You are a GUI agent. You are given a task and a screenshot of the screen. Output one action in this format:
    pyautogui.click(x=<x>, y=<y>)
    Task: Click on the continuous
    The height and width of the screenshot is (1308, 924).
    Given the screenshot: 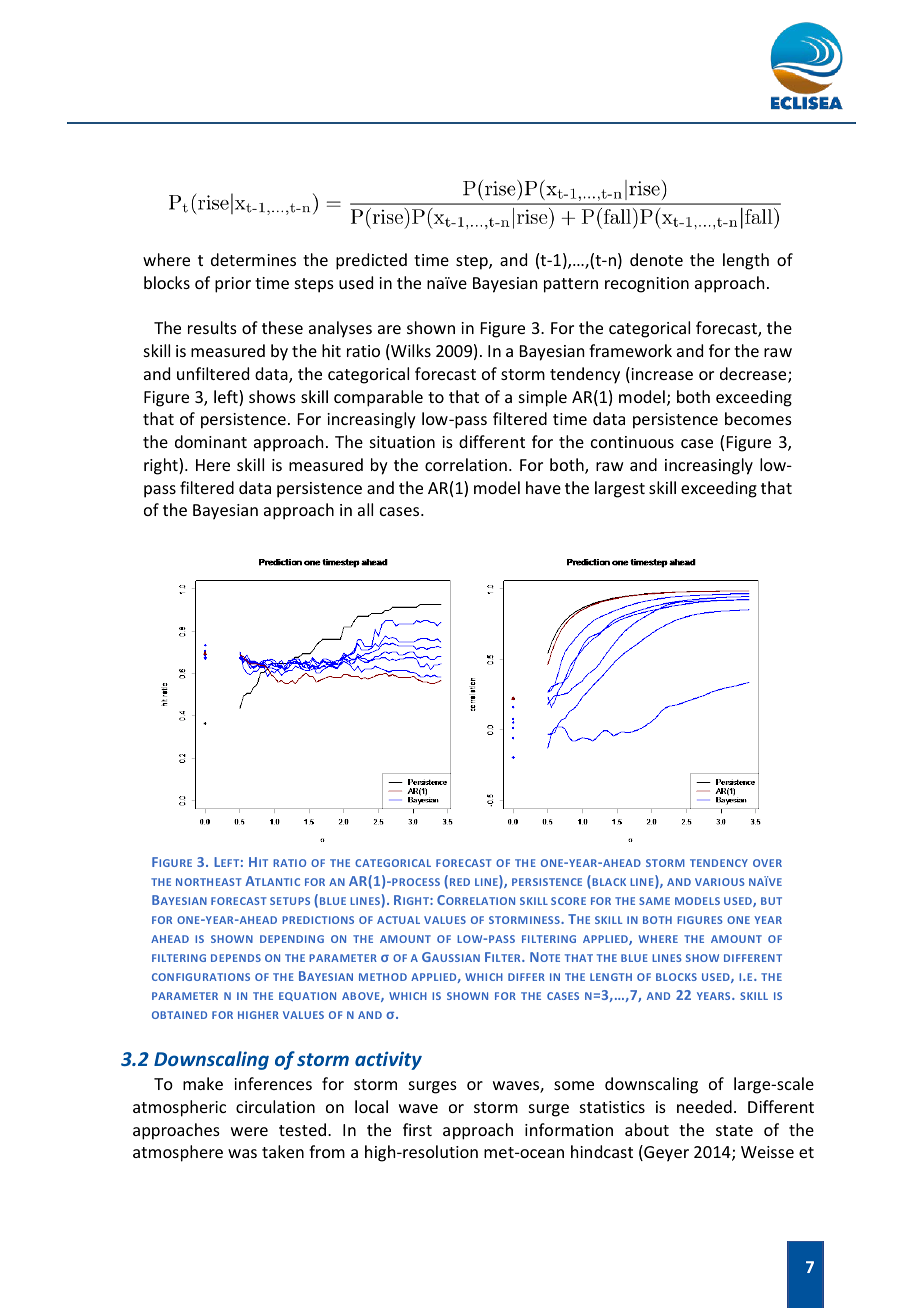 What is the action you would take?
    pyautogui.click(x=632, y=442)
